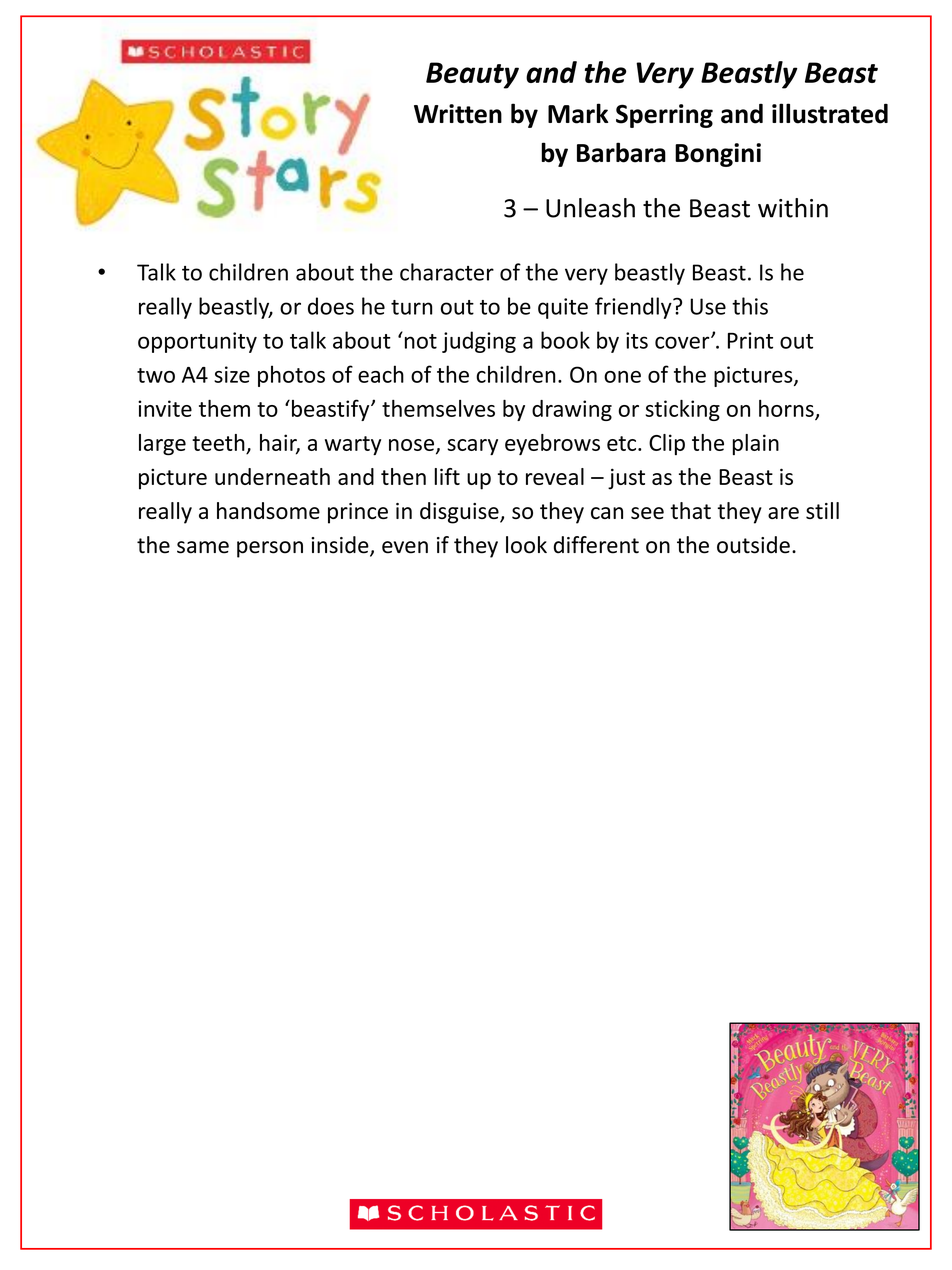  I want to click on illustrated, so click(830, 113).
